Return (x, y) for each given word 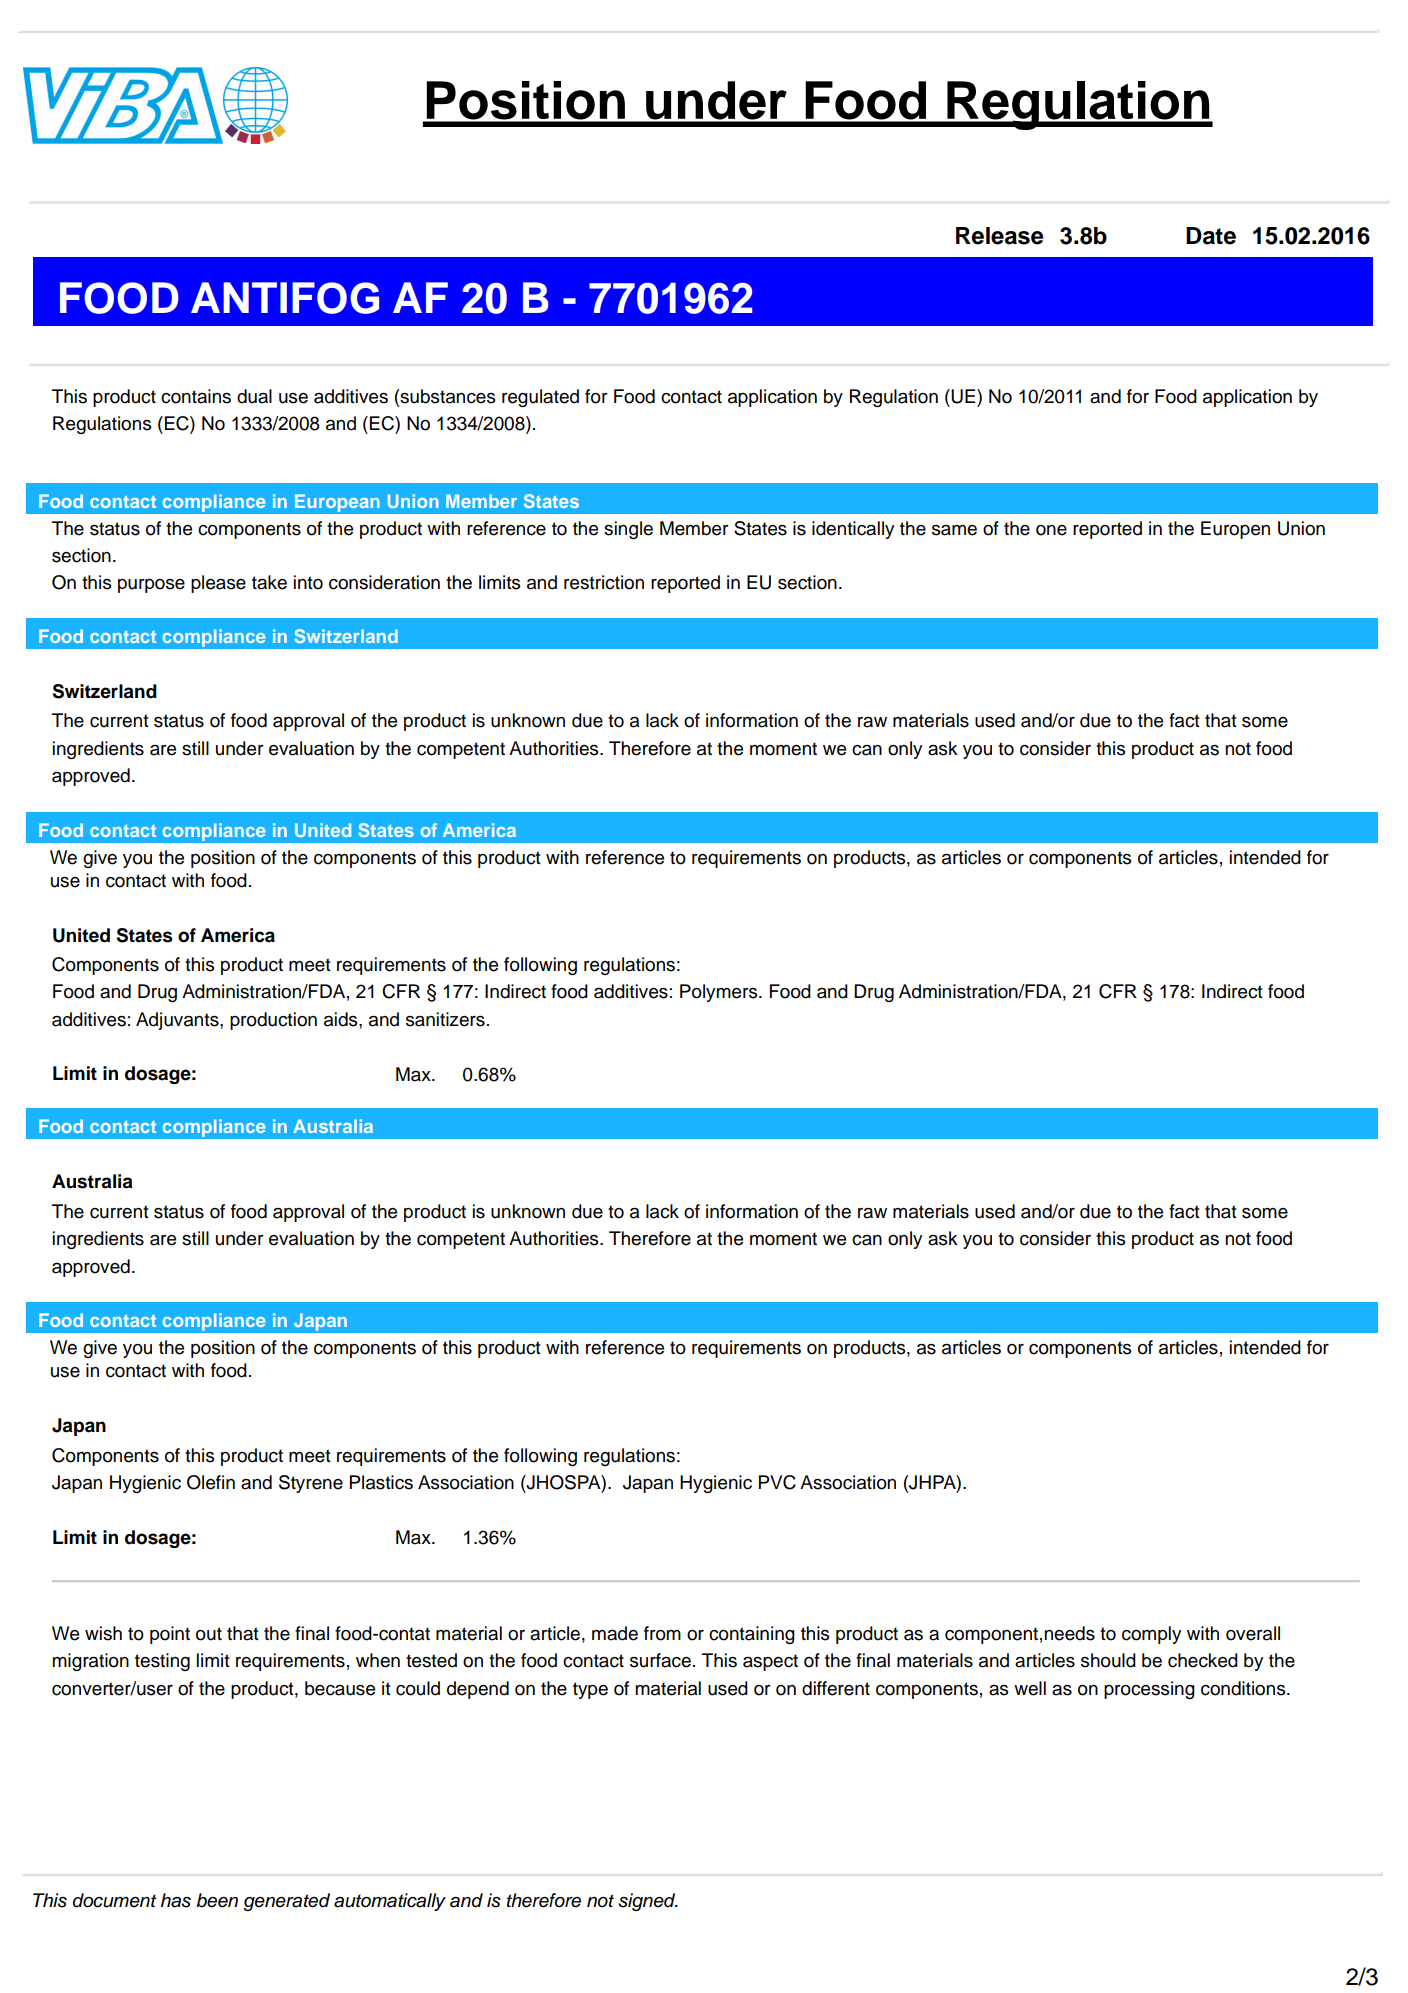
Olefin (211, 1482)
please (218, 584)
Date (1211, 236)
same (954, 530)
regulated (540, 398)
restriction (604, 582)
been (217, 1900)
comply (1151, 1635)
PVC (777, 1482)
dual (254, 396)
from (662, 1633)
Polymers (720, 993)
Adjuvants (178, 1021)
